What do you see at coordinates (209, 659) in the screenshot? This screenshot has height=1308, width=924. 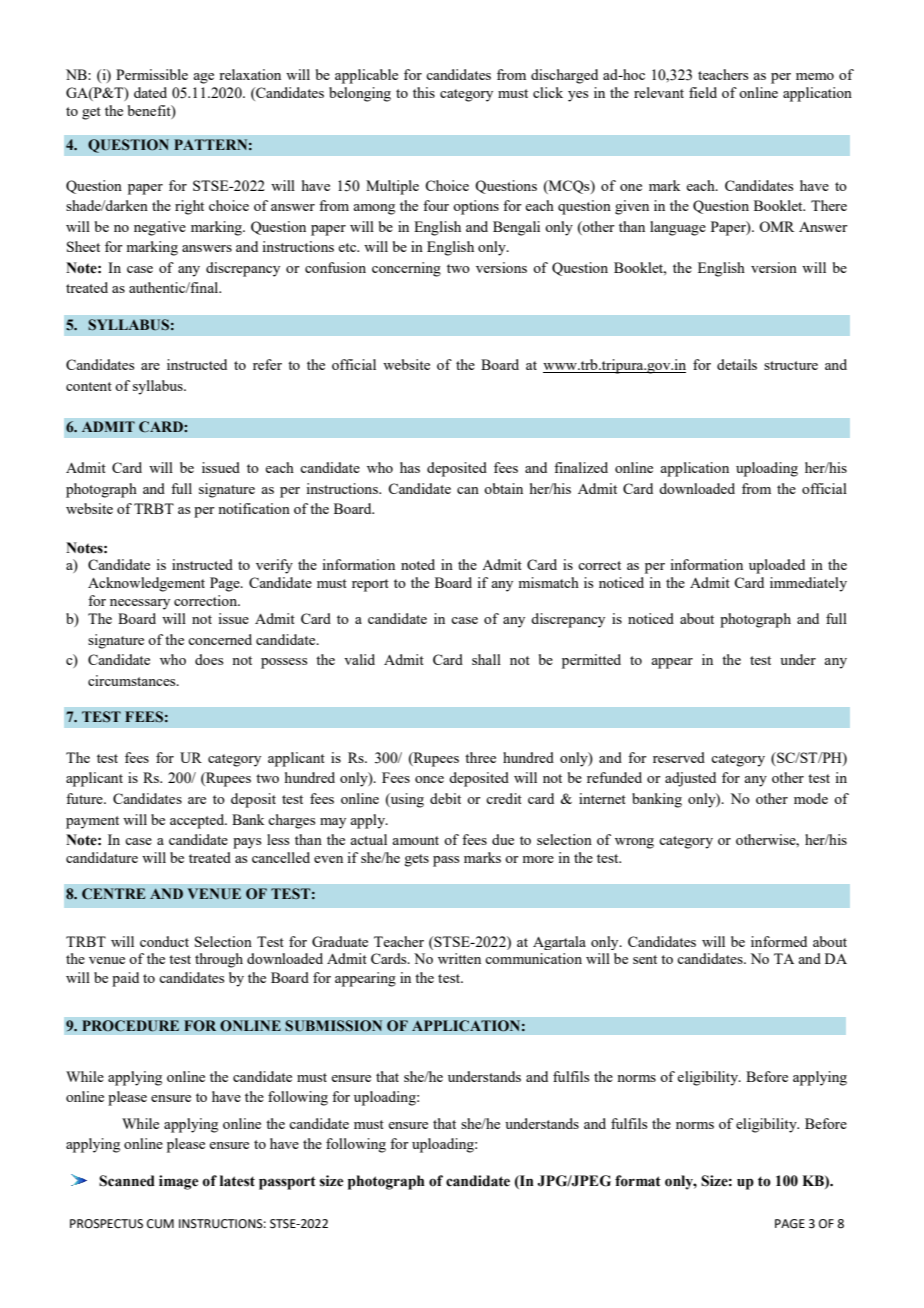 I see `does` at bounding box center [209, 659].
